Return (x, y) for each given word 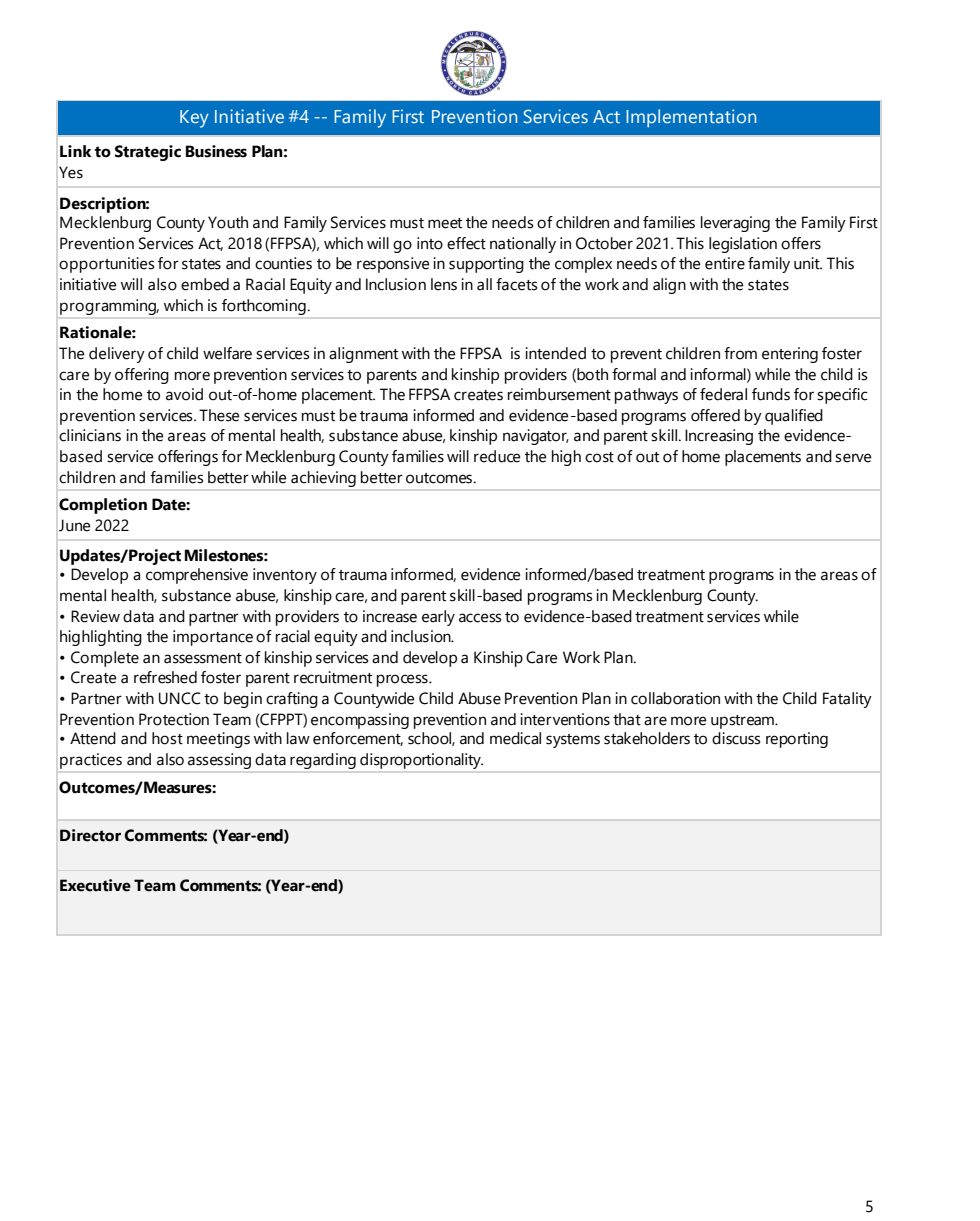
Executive (95, 885)
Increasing (719, 437)
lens (444, 284)
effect (466, 243)
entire (725, 263)
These (219, 415)
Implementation (691, 118)
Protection (174, 719)
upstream (743, 722)
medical (515, 738)
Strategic (148, 153)
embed (205, 284)
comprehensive (197, 576)
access (480, 618)
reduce (497, 456)
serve (853, 458)
